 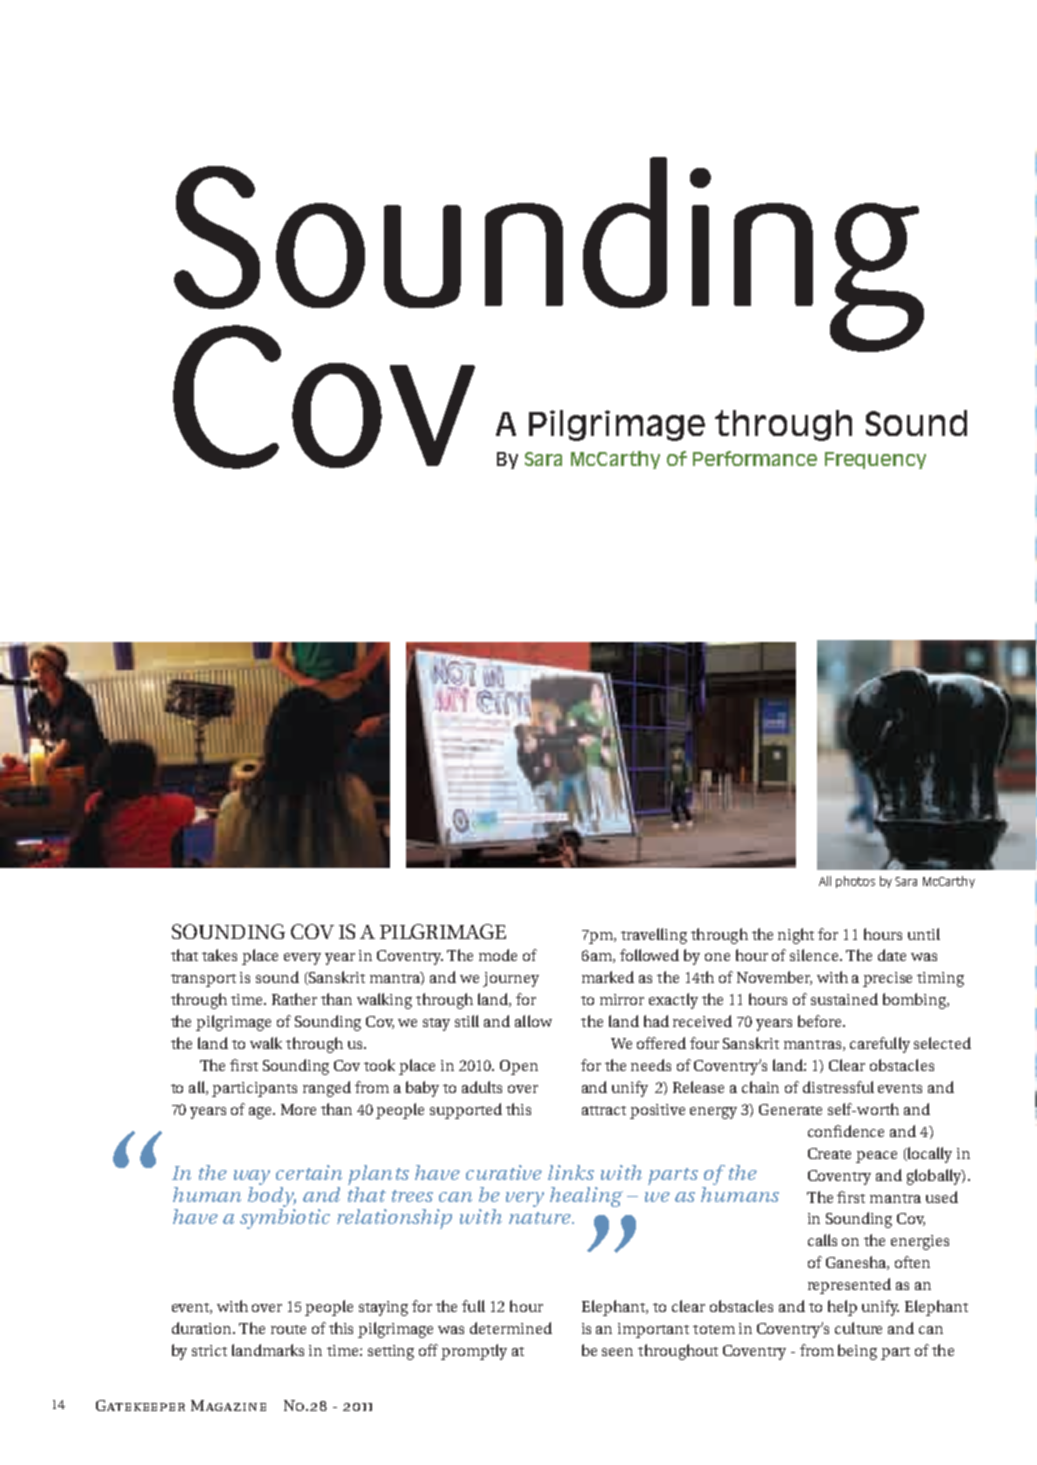 What do you see at coordinates (228, 1405) in the screenshot?
I see `Magazine` at bounding box center [228, 1405].
